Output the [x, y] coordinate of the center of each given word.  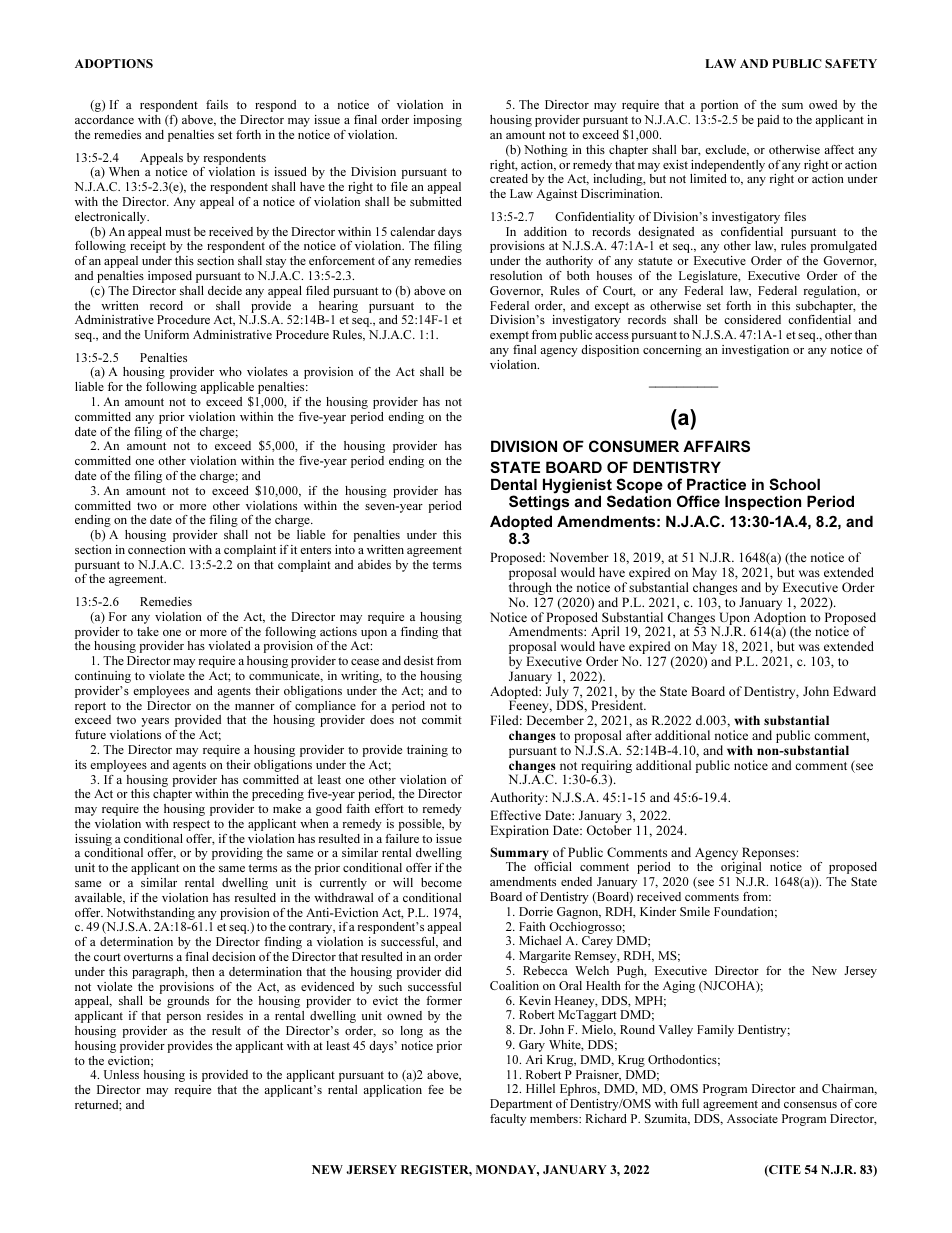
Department [521, 1105]
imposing [437, 121]
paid [768, 121]
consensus [810, 1105]
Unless [121, 1074]
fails [217, 104]
